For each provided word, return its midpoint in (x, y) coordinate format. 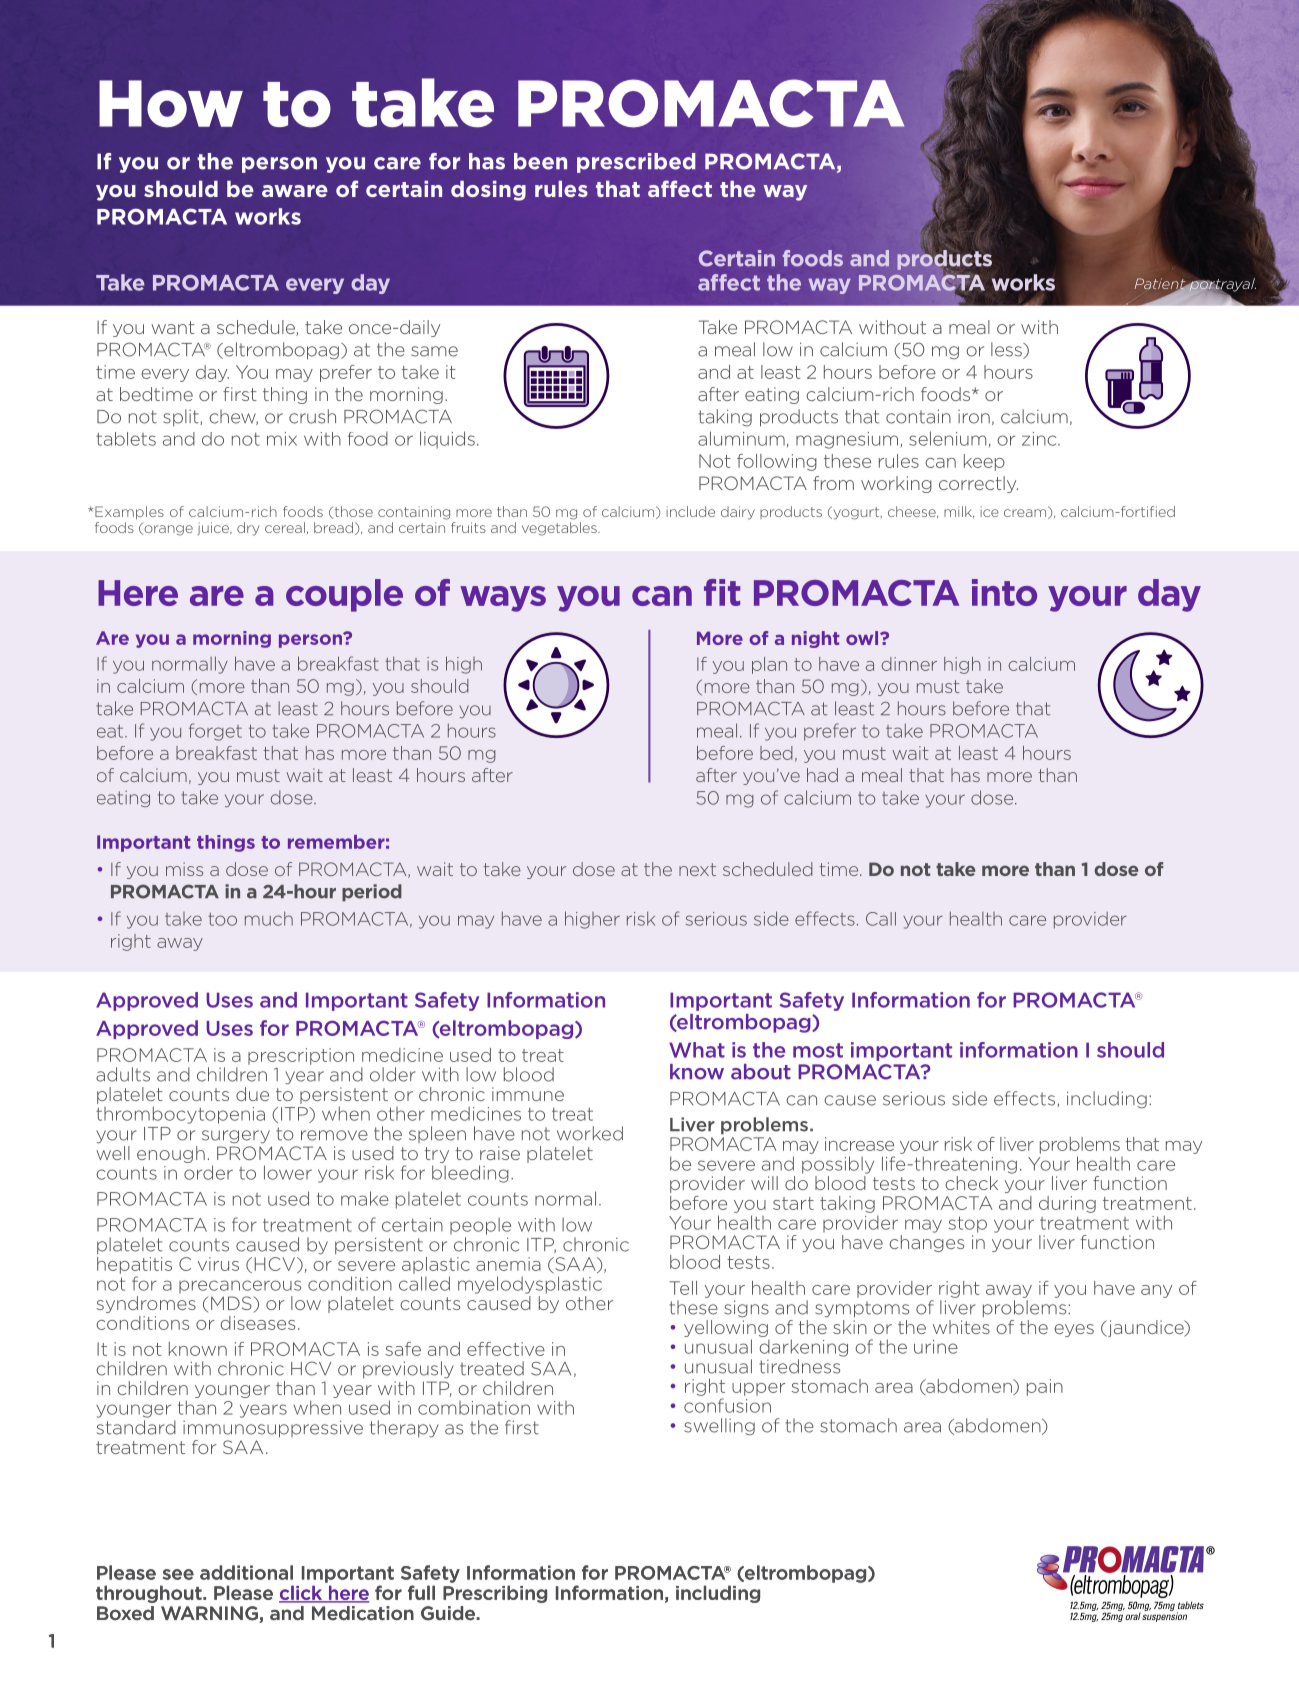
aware (295, 191)
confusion (727, 1405)
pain (1045, 1387)
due (252, 1094)
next (697, 869)
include (691, 511)
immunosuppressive (273, 1429)
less (1007, 350)
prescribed (636, 163)
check (971, 1183)
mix (282, 439)
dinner (909, 664)
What (697, 1050)
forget (215, 732)
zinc (1040, 439)
